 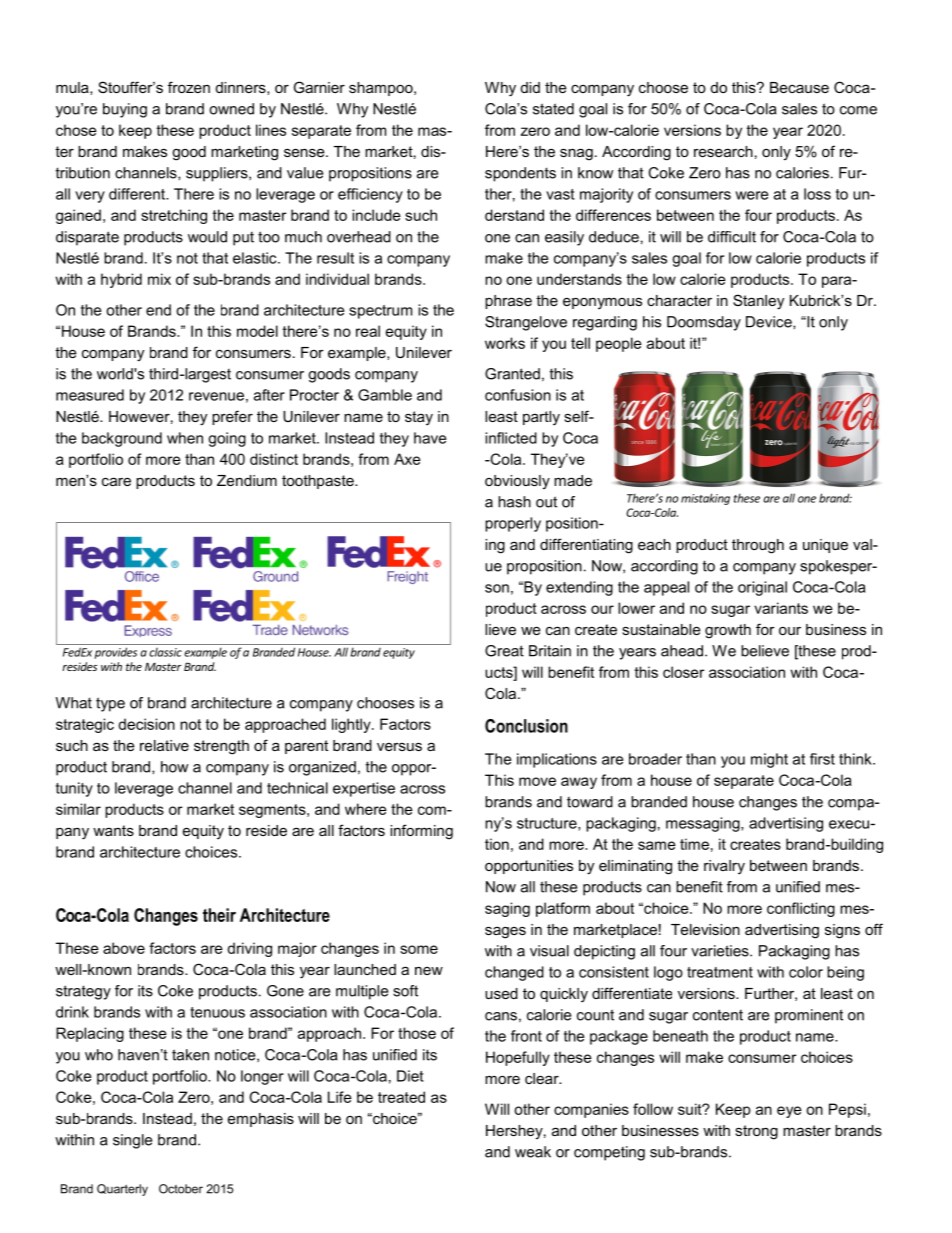 What do you see at coordinates (533, 1152) in the document?
I see `weak` at bounding box center [533, 1152].
